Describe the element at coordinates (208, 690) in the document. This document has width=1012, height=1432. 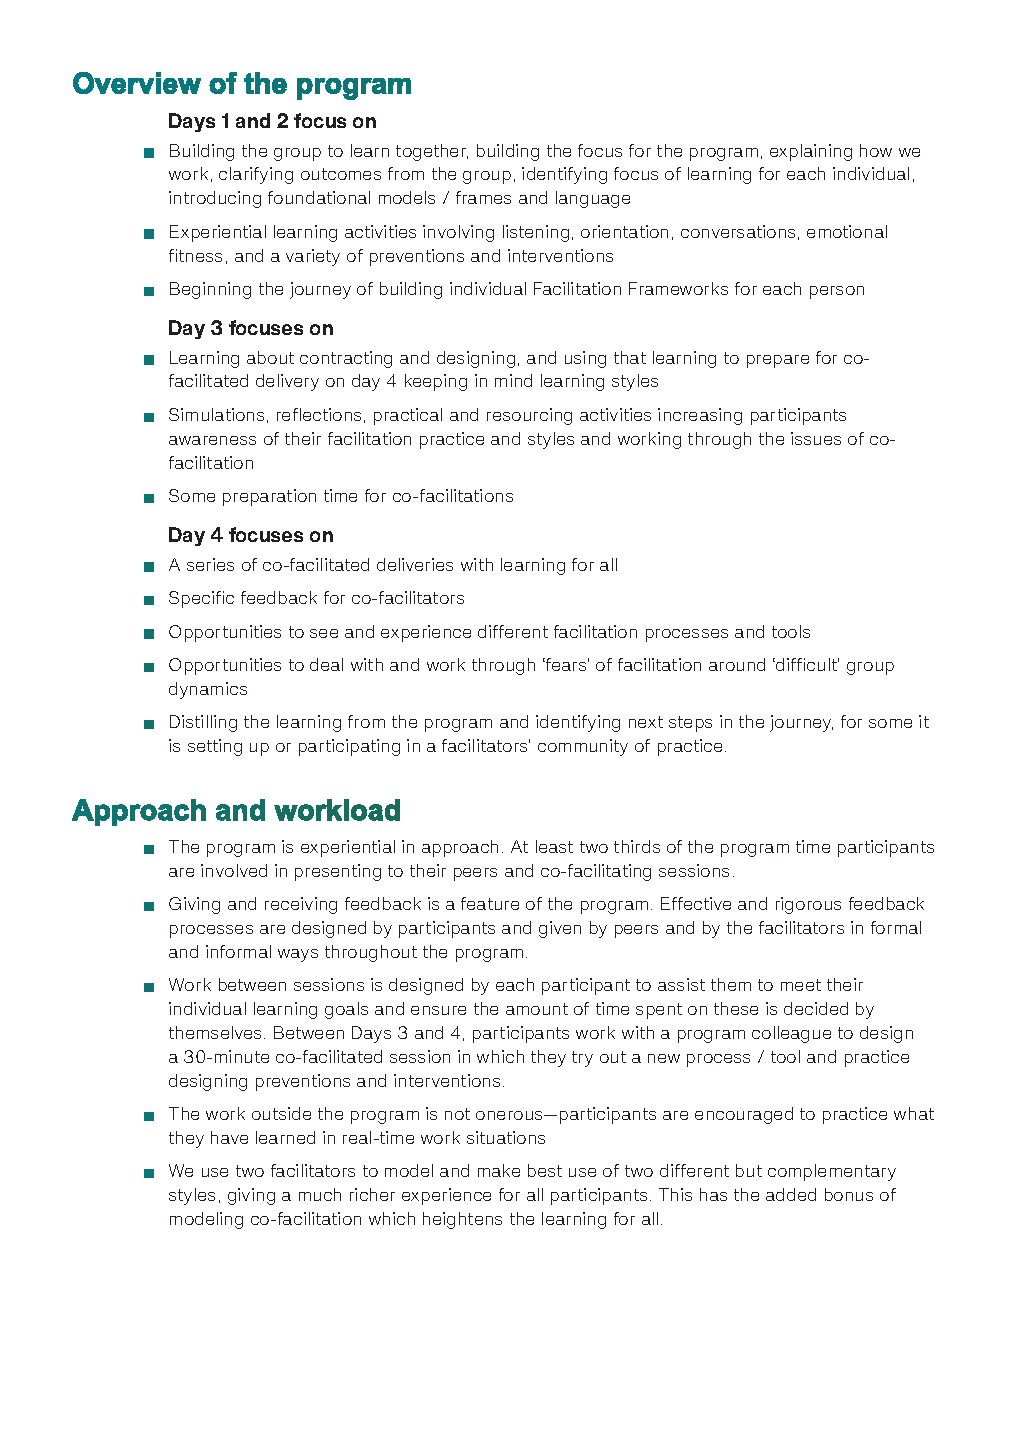
I see `dynamics` at that location.
